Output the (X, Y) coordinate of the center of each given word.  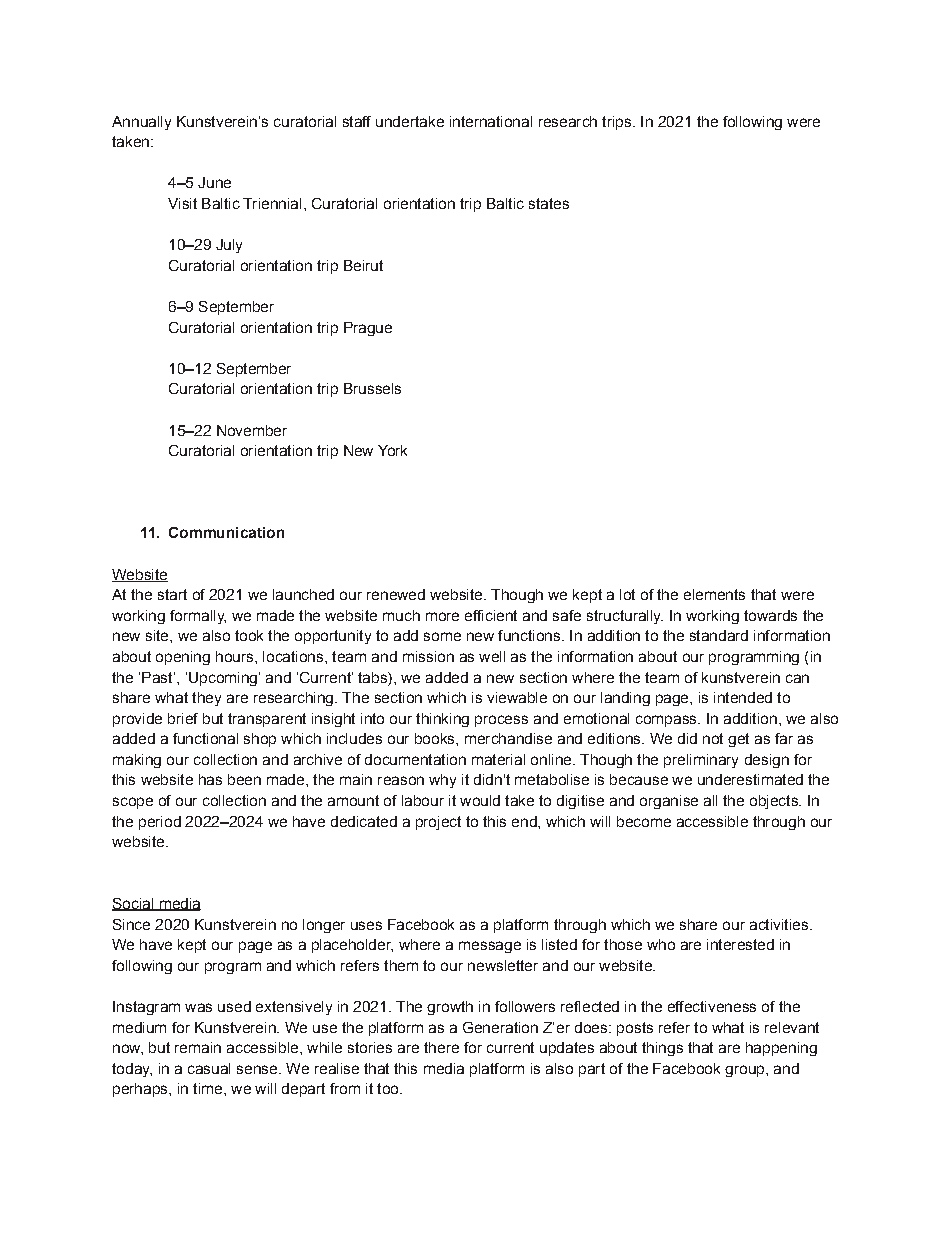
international (491, 121)
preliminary (701, 761)
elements (714, 594)
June (214, 182)
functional (205, 738)
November (252, 430)
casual (209, 1068)
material (498, 759)
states (549, 203)
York (392, 450)
